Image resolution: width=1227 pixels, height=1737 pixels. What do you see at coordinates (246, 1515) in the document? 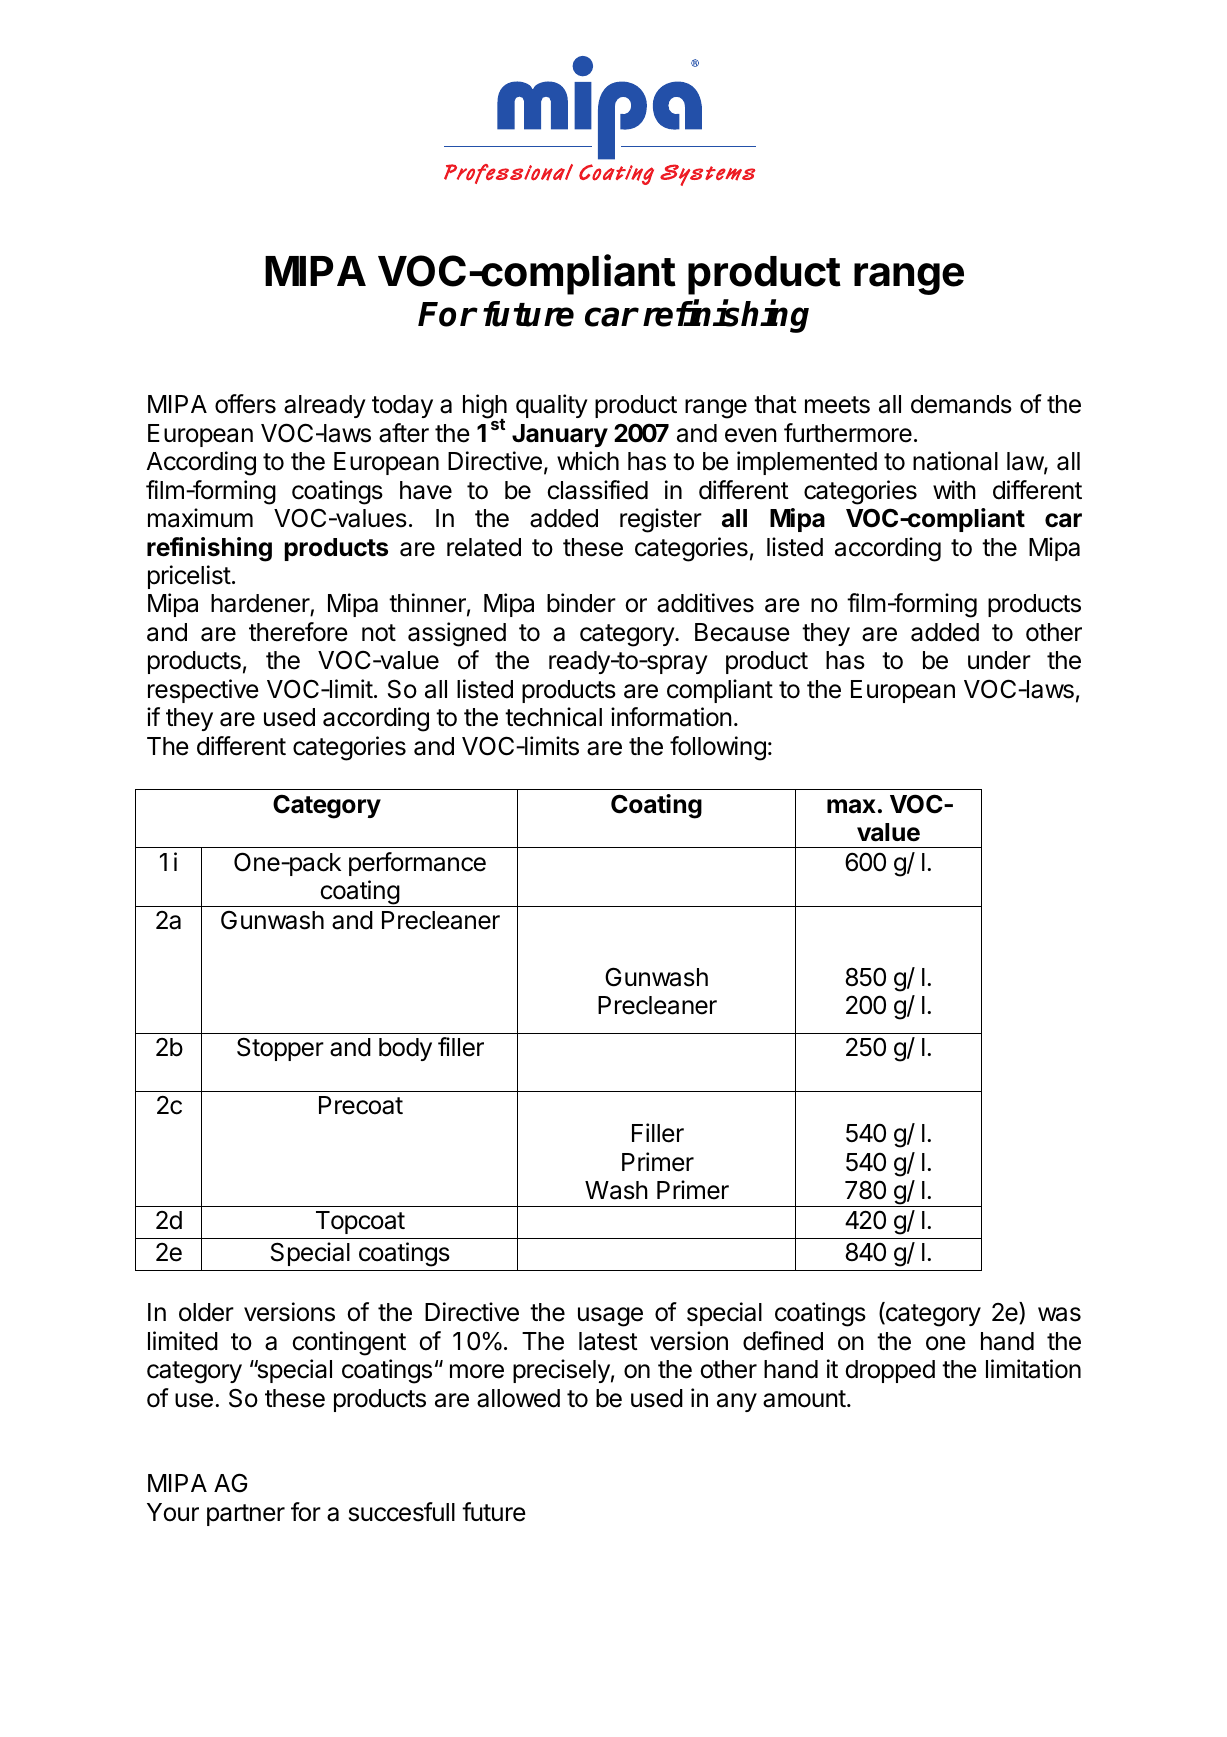
I see `partner` at bounding box center [246, 1515].
